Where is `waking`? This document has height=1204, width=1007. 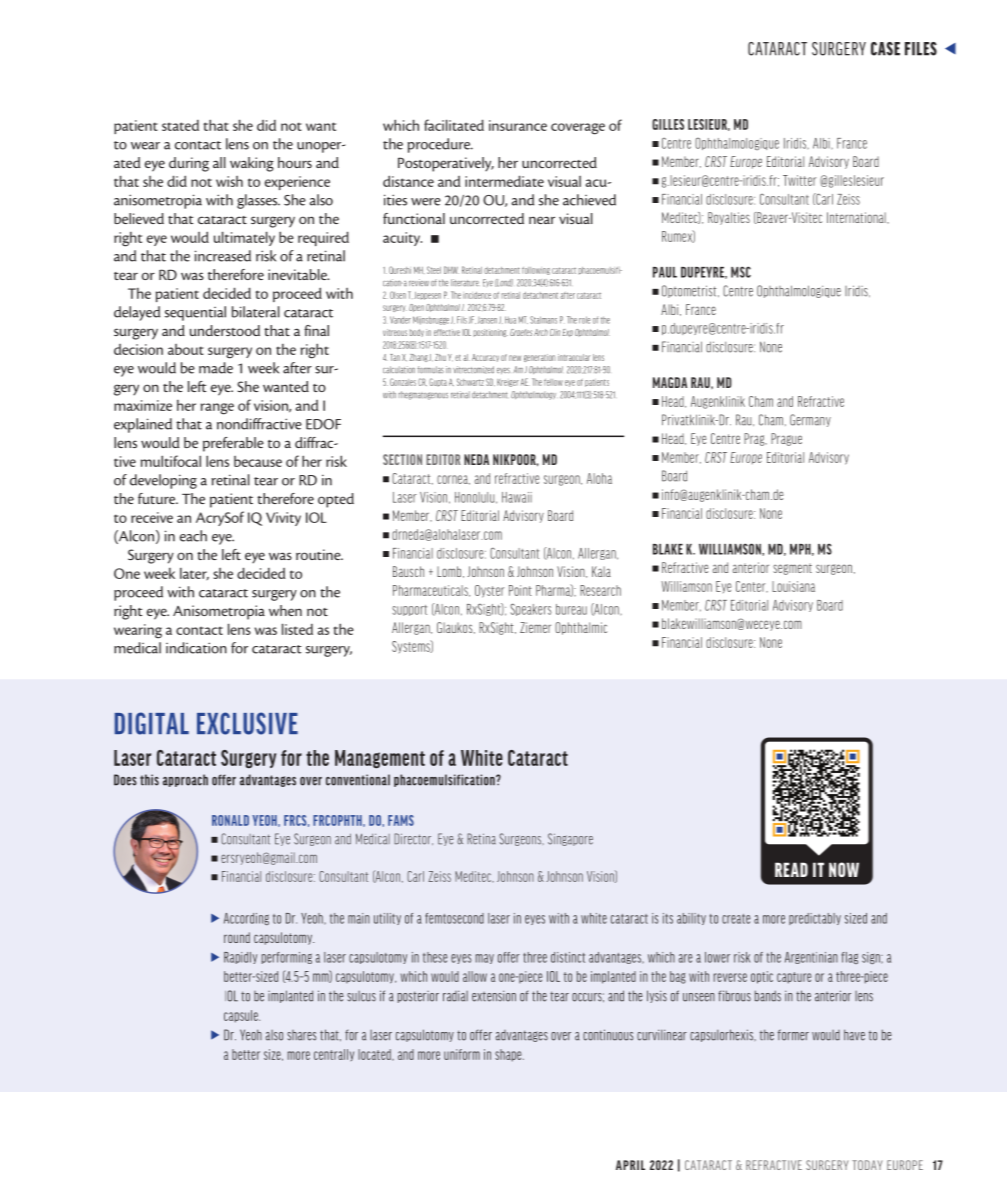
waking is located at coordinates (252, 164).
